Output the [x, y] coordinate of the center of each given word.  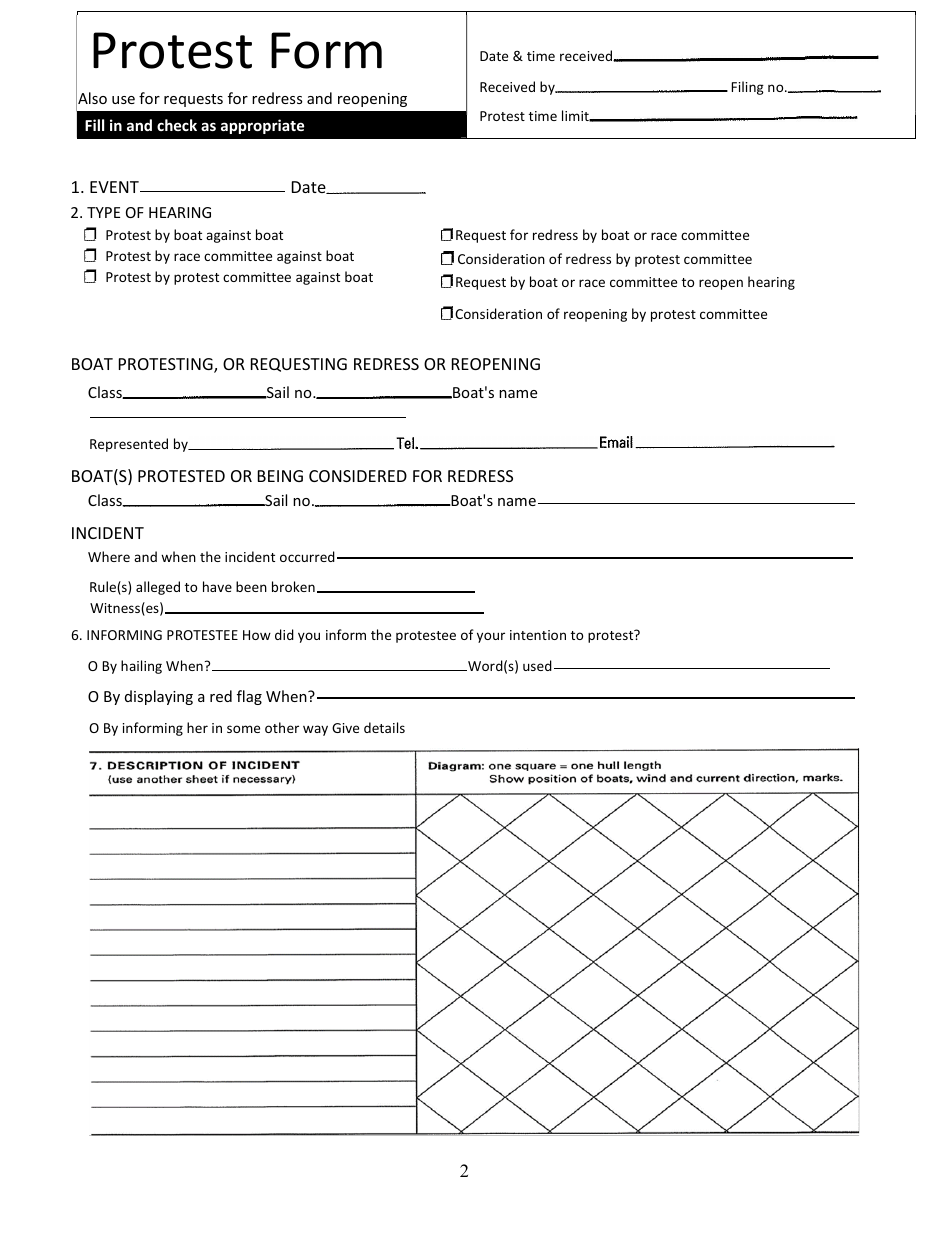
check [177, 125]
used [537, 665]
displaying [159, 697]
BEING [280, 476]
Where [109, 556]
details [384, 727]
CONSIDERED [358, 476]
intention [538, 635]
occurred [307, 556]
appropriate [262, 126]
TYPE [103, 212]
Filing [748, 88]
